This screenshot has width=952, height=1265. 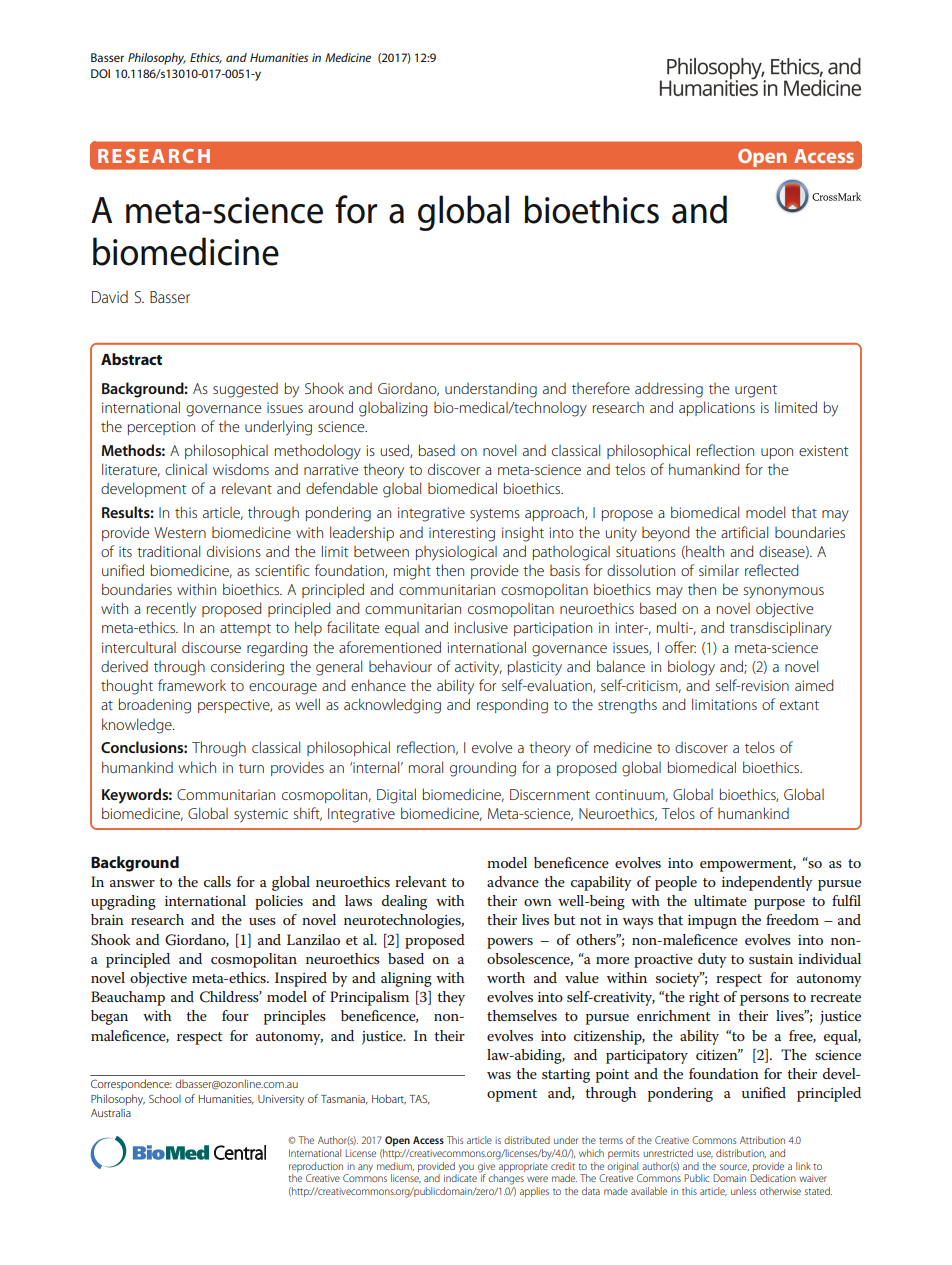 I want to click on DOI, so click(x=100, y=73).
